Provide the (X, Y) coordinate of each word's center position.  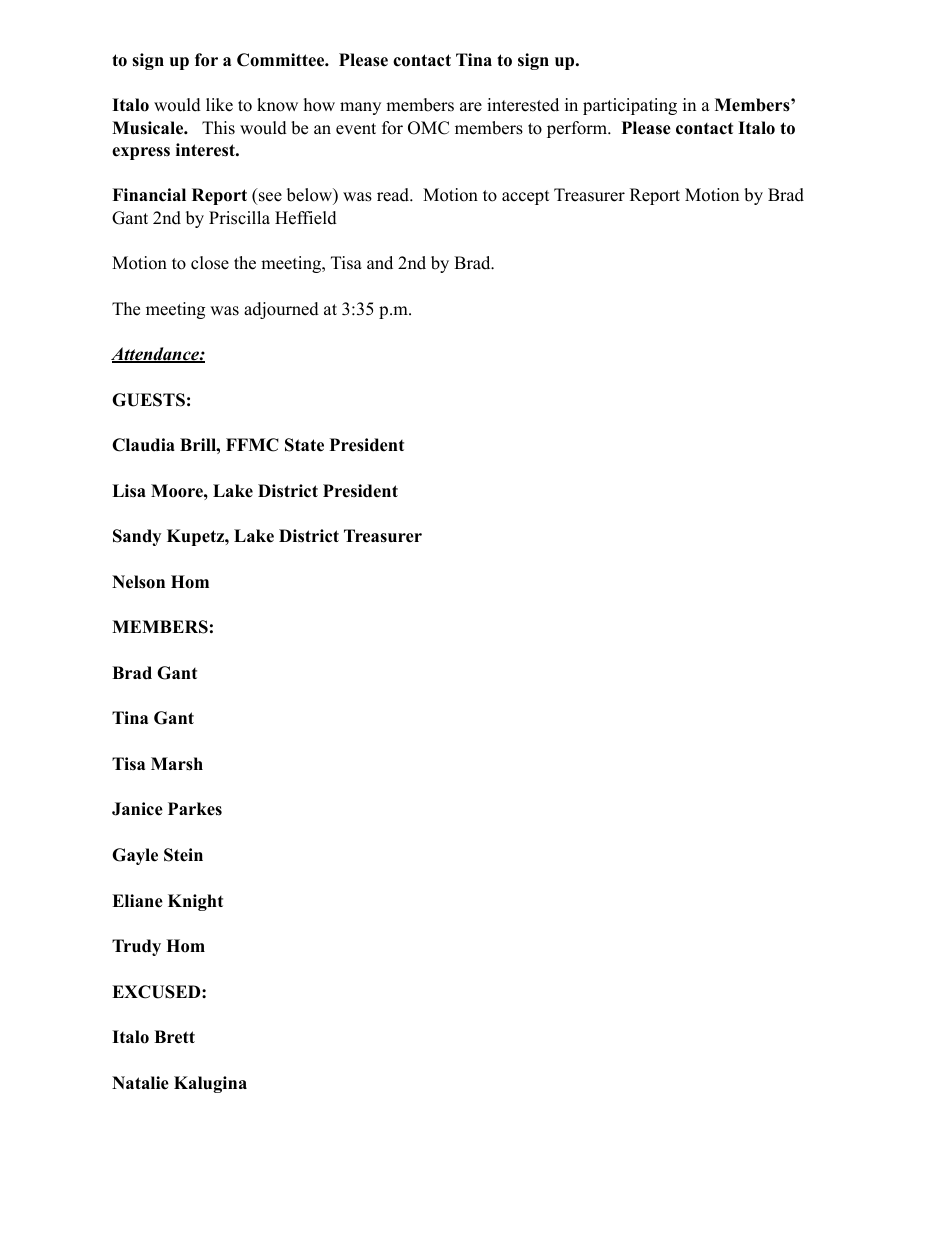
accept (526, 197)
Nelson (138, 582)
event (356, 129)
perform (578, 129)
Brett (174, 1037)
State (304, 445)
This (218, 128)
